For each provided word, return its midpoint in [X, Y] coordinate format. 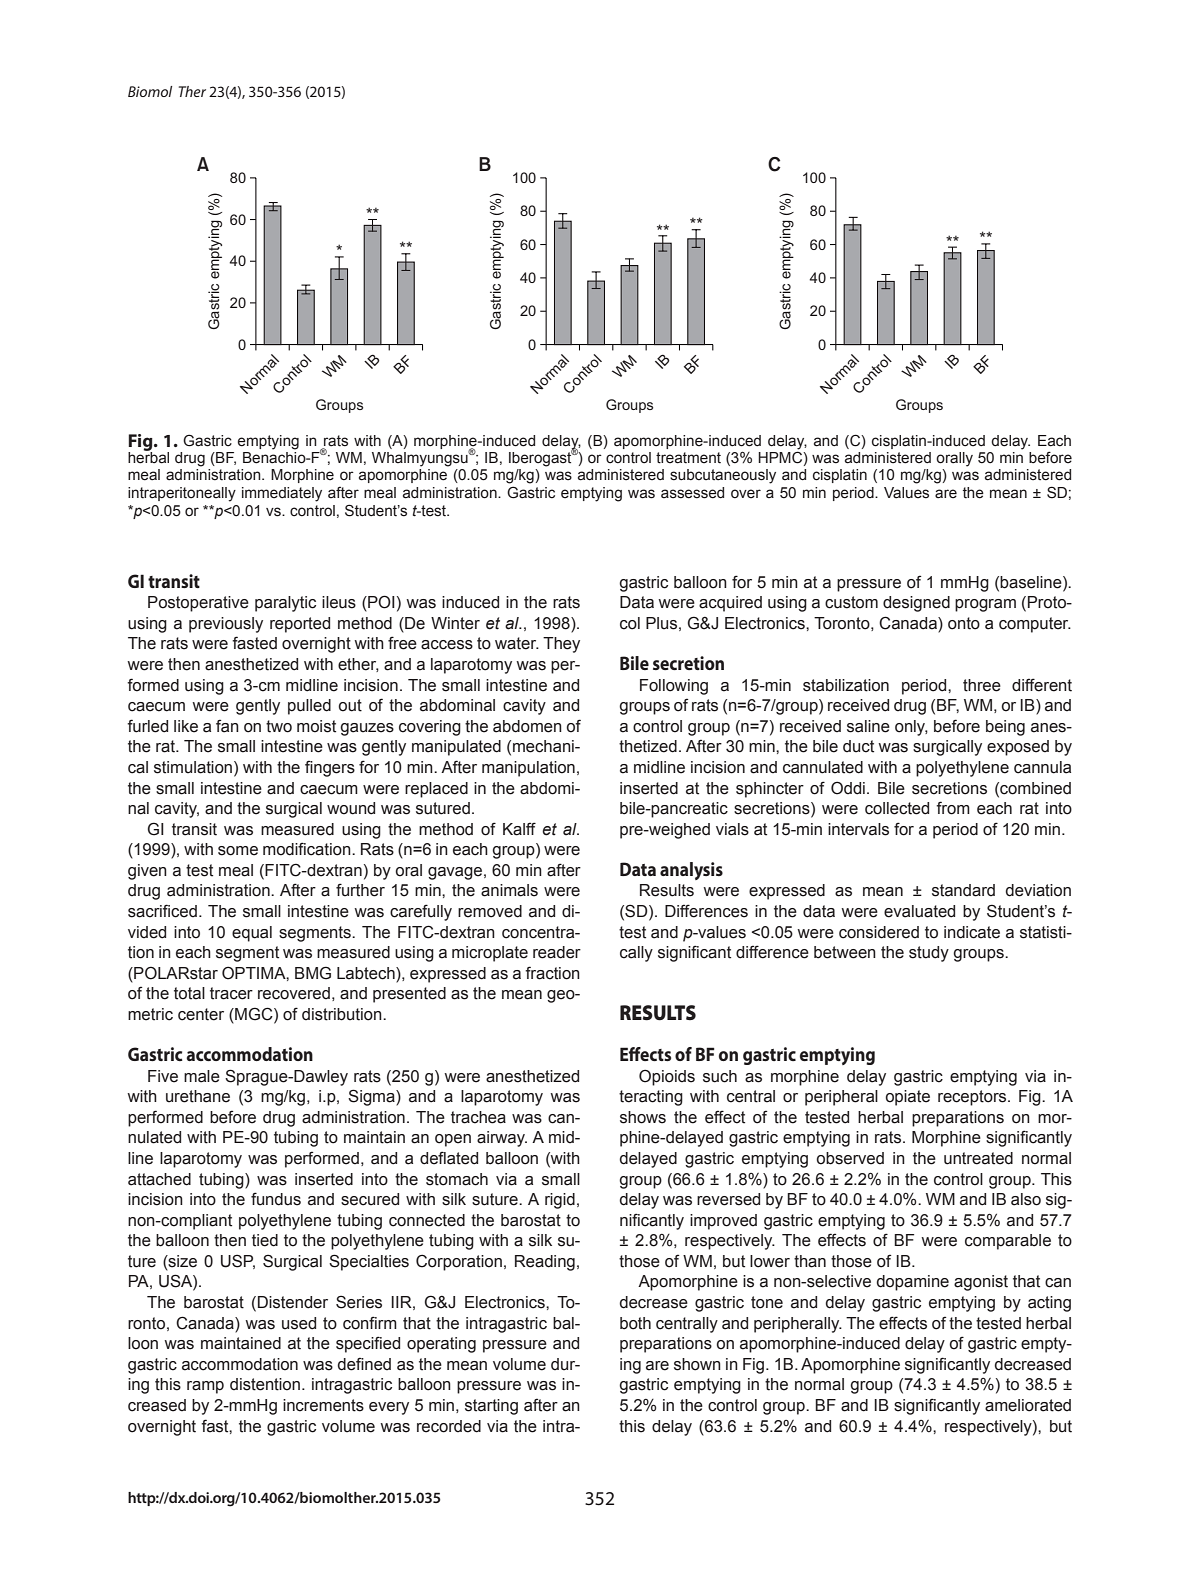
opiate [907, 1098]
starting [491, 1407]
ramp [205, 1387]
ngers [334, 770]
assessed [692, 493]
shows [643, 1117]
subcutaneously [723, 476]
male [202, 1076]
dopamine [913, 1283]
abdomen [527, 726]
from [953, 808]
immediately [282, 494]
